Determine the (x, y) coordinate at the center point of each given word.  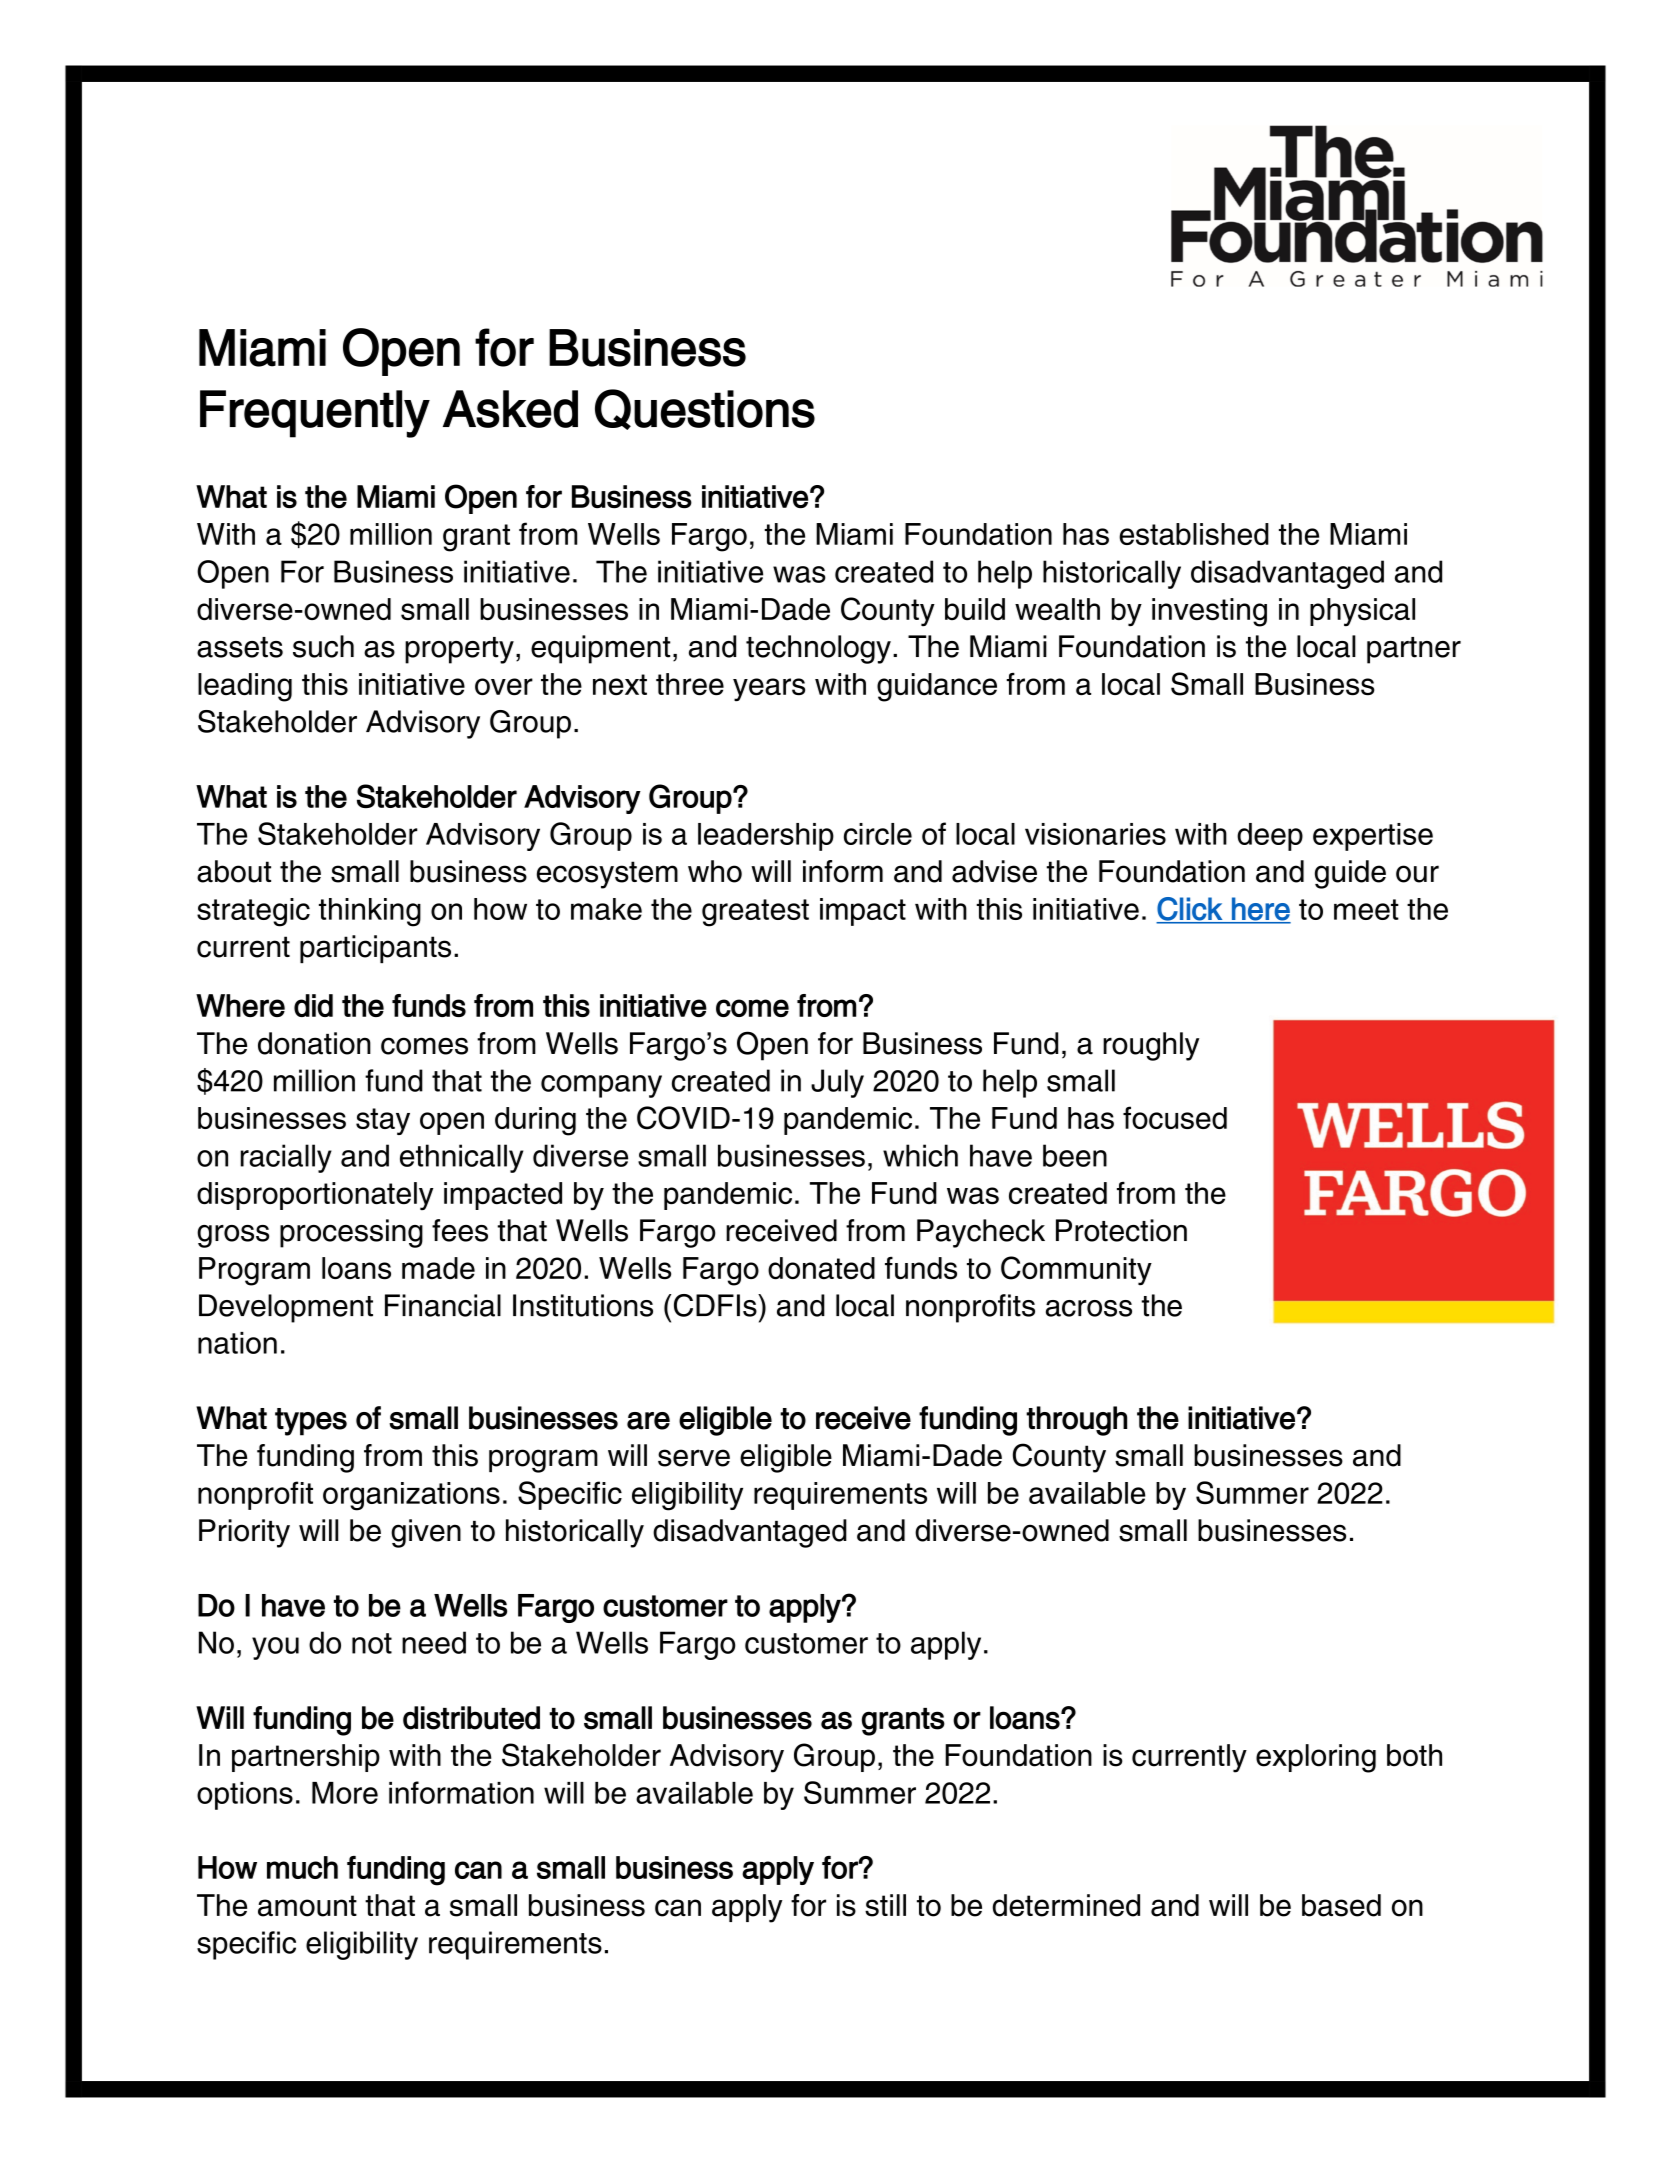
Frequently (315, 414)
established (1194, 534)
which (920, 1155)
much (302, 1867)
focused (1175, 1117)
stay (383, 1121)
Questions (705, 409)
